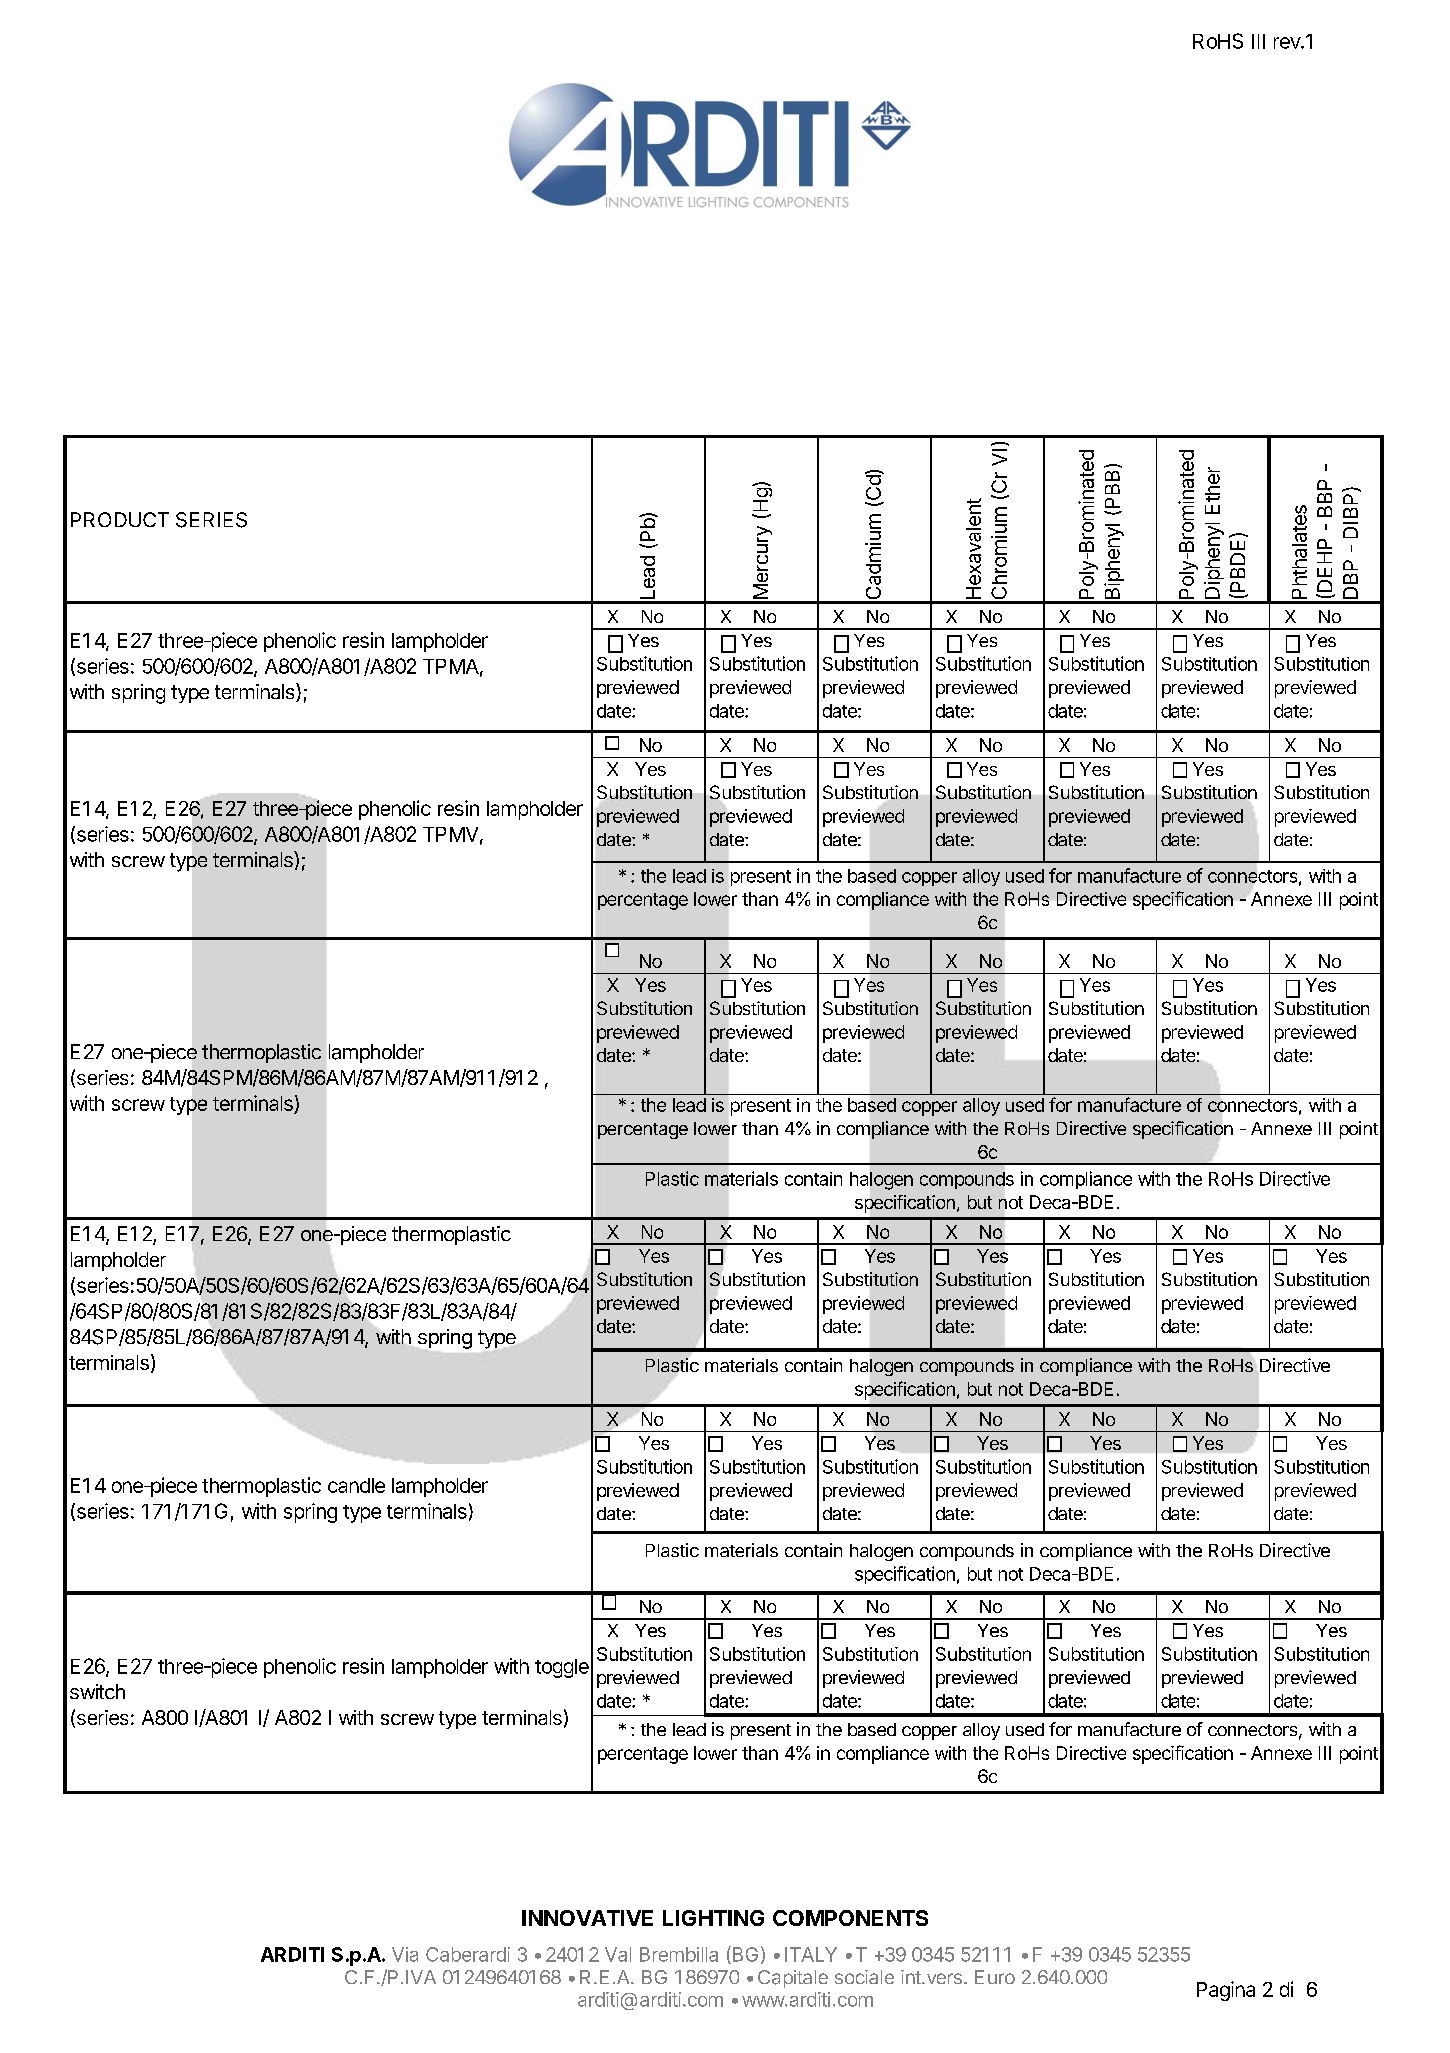 This page has height=2053, width=1450. Describe the element at coordinates (562, 1668) in the page. I see `toggle` at that location.
